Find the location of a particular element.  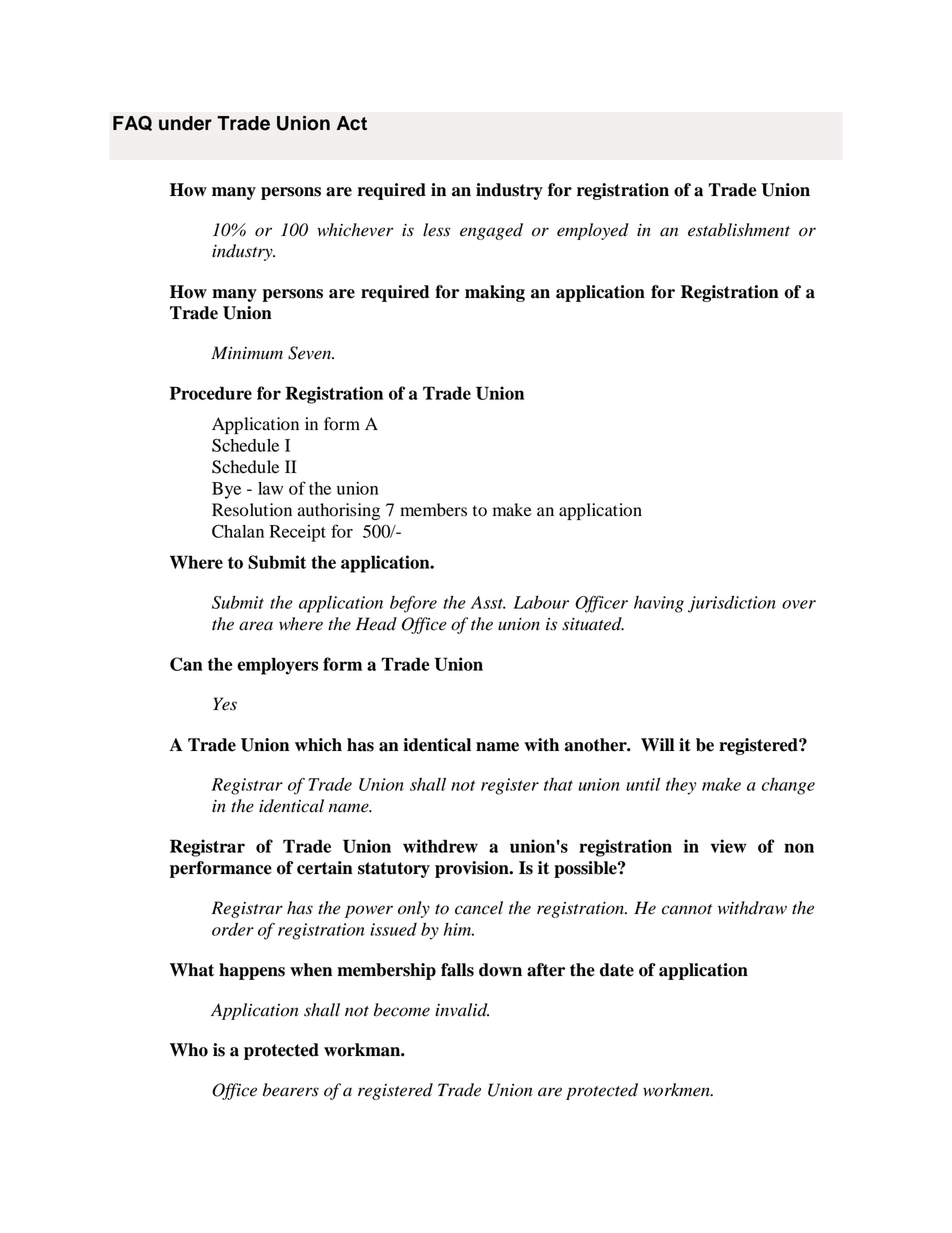

Who is located at coordinates (189, 1050).
